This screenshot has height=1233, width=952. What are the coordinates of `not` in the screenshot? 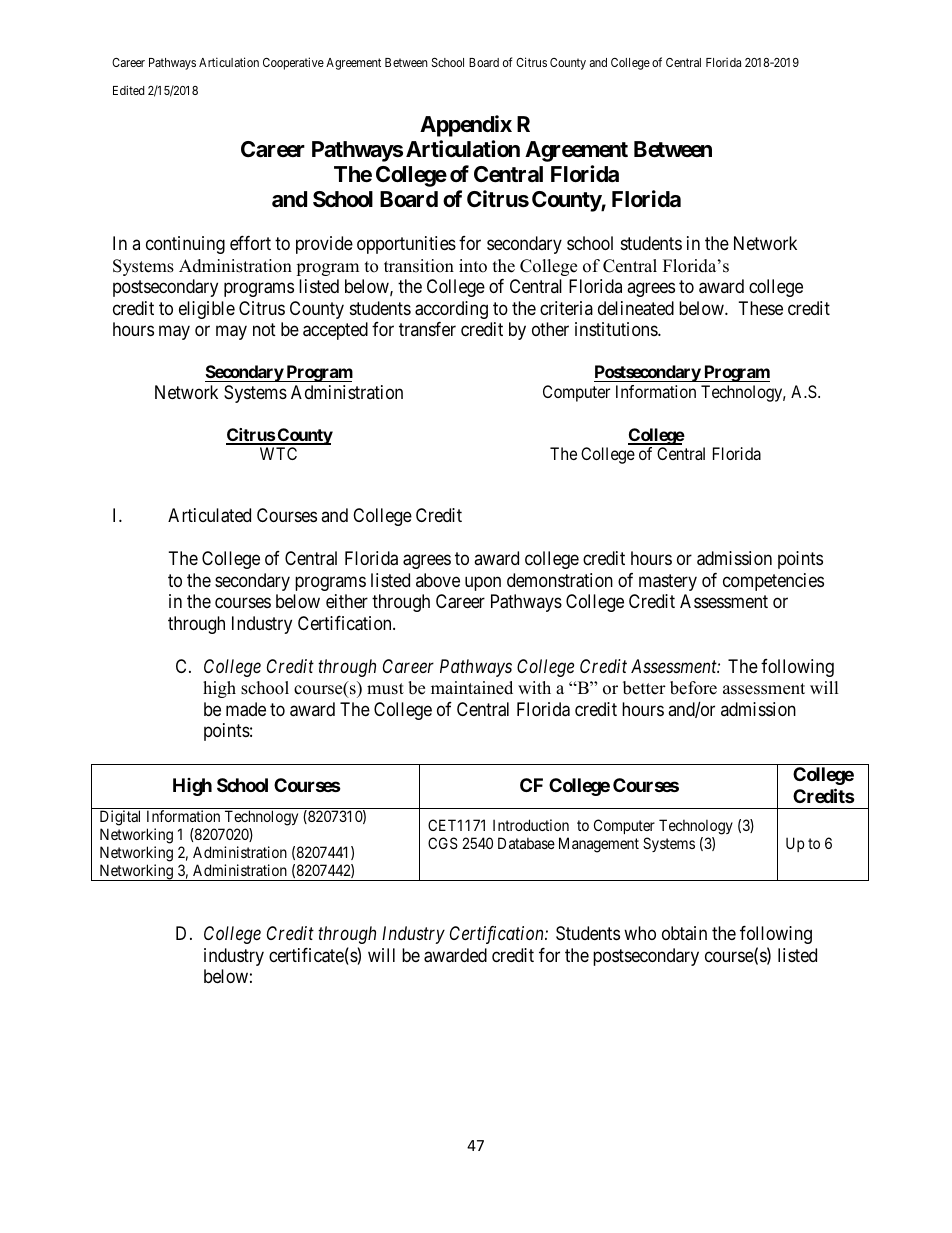 It's located at (264, 329).
